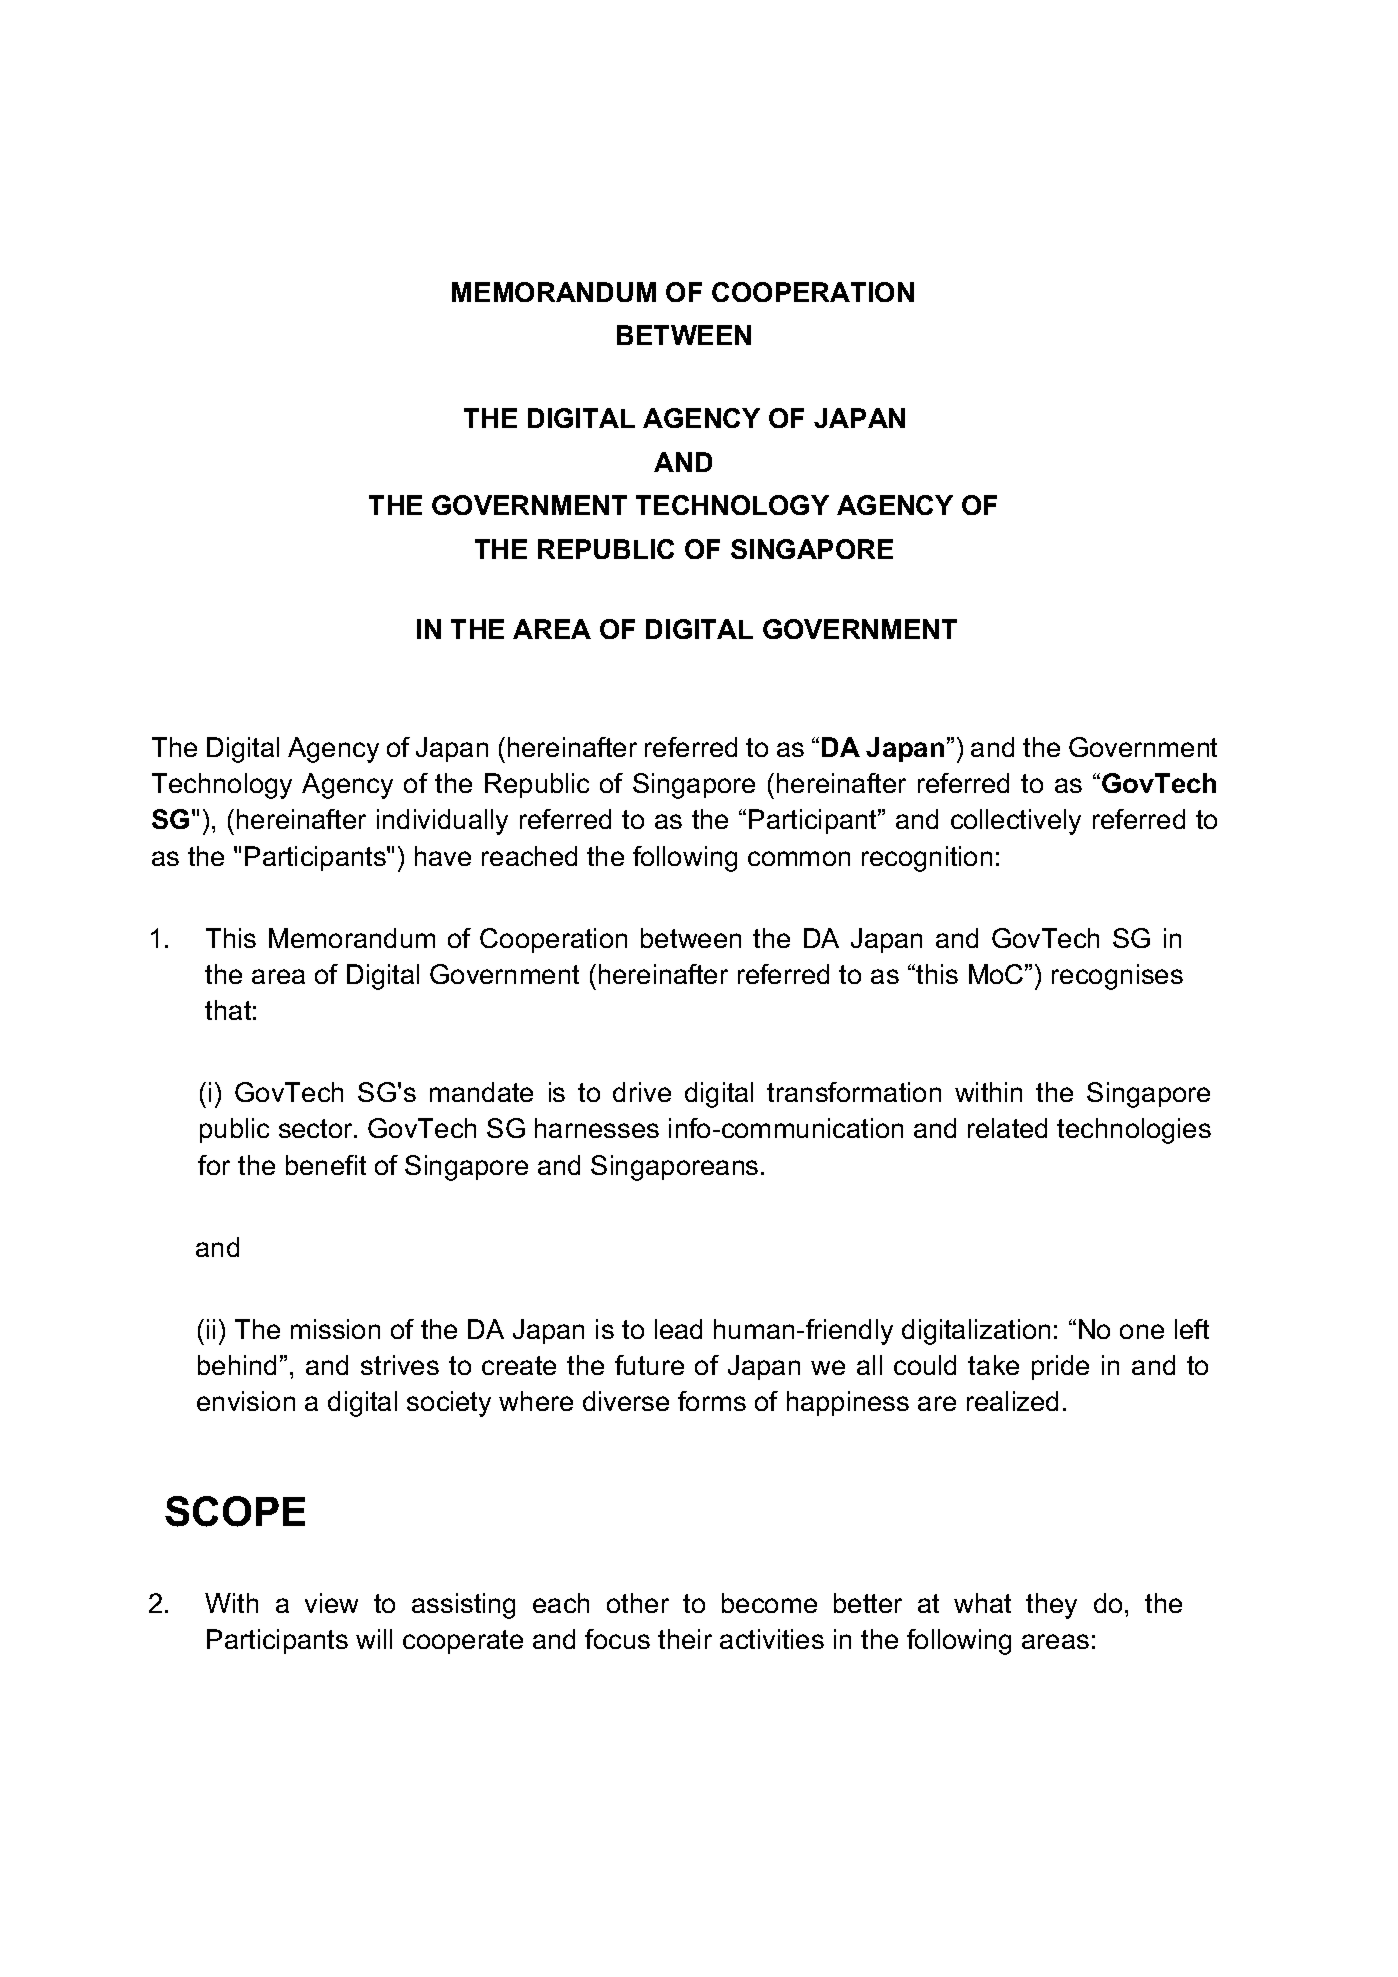 This screenshot has width=1398, height=1977. I want to click on technologies, so click(1134, 1131).
